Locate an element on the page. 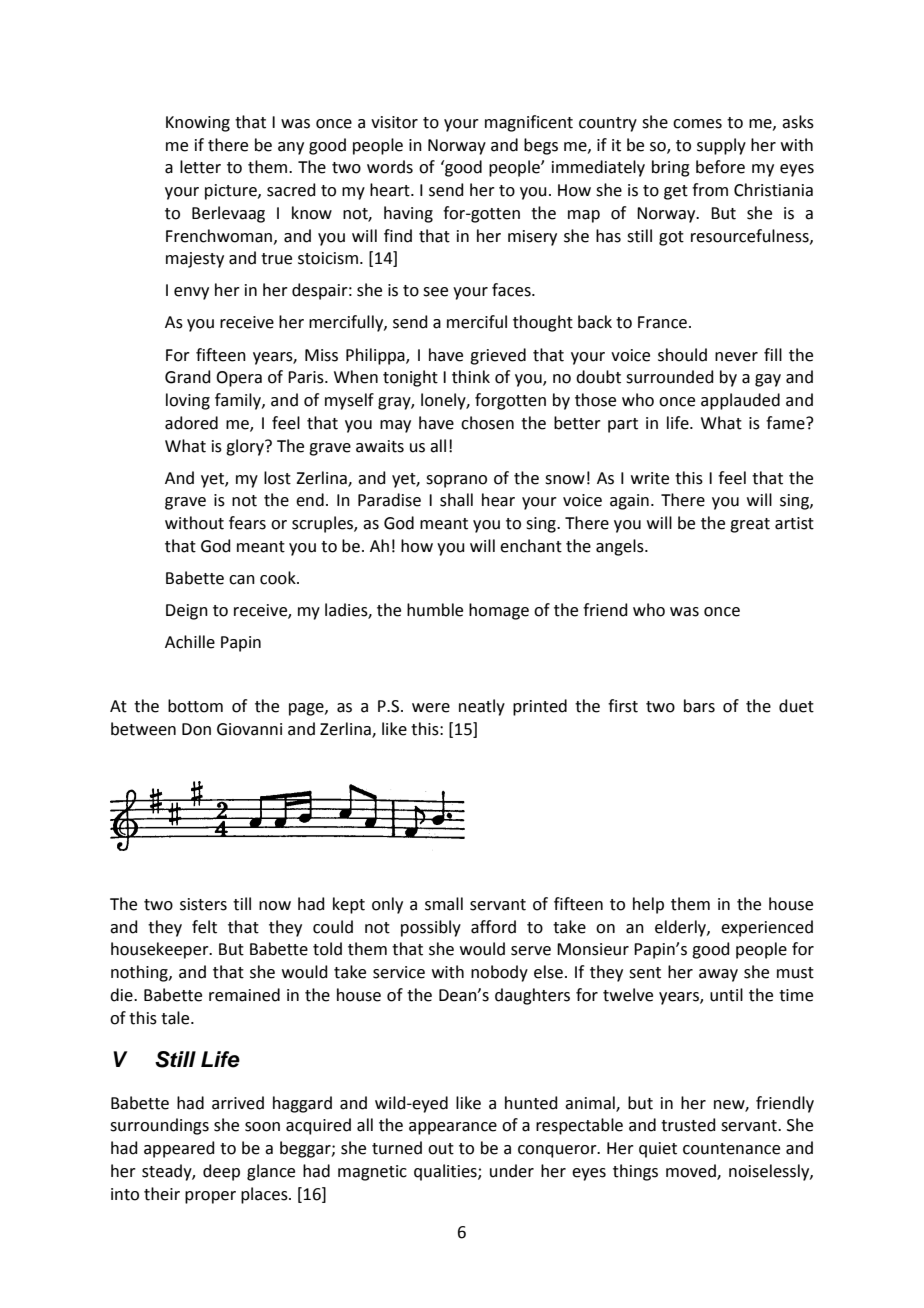 The image size is (924, 1308). letter is located at coordinates (200, 167).
